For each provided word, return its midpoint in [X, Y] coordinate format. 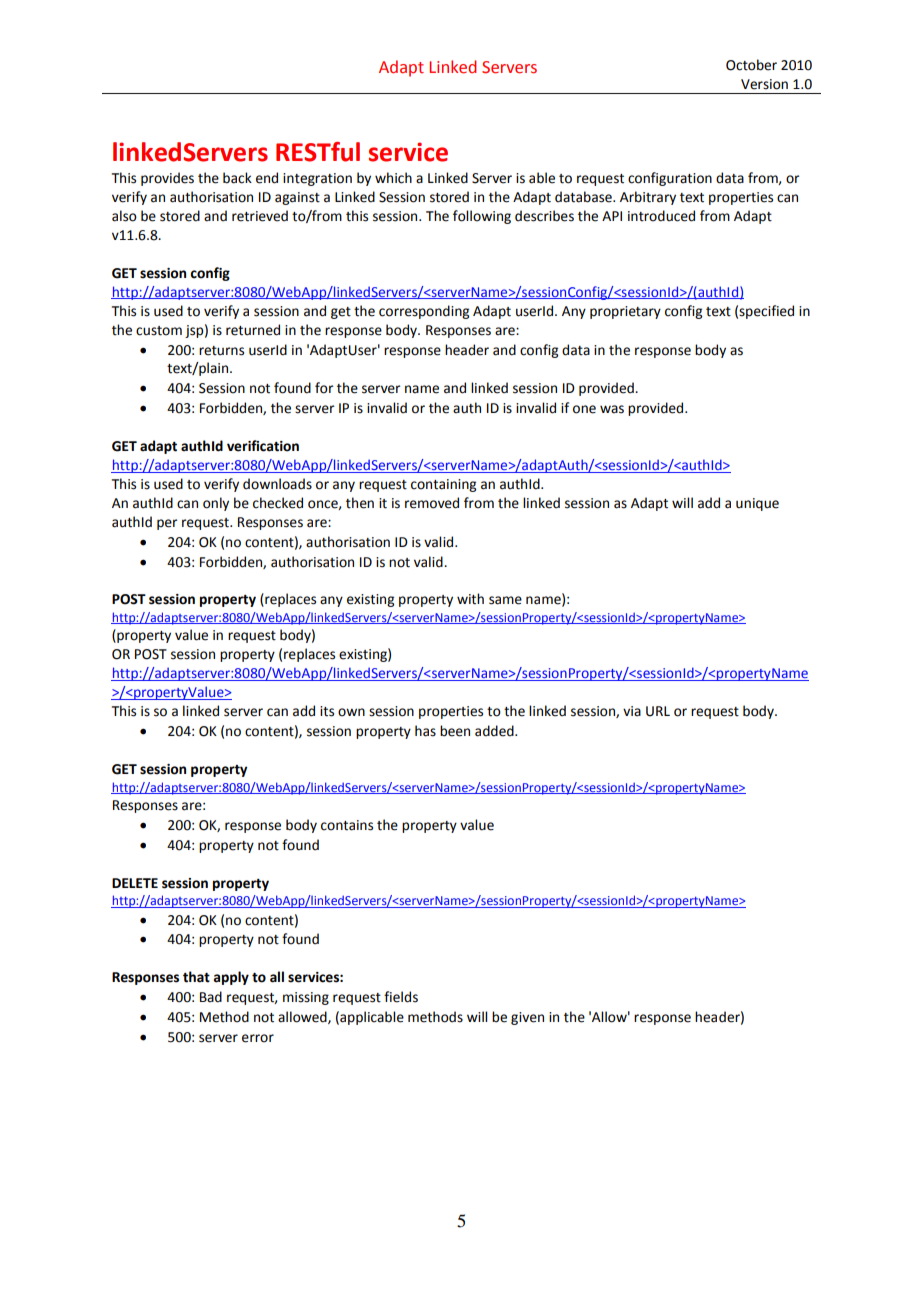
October [751, 65]
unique [757, 504]
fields [401, 997]
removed [432, 503]
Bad [211, 997]
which [393, 178]
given [527, 1018]
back [237, 178]
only [216, 504]
